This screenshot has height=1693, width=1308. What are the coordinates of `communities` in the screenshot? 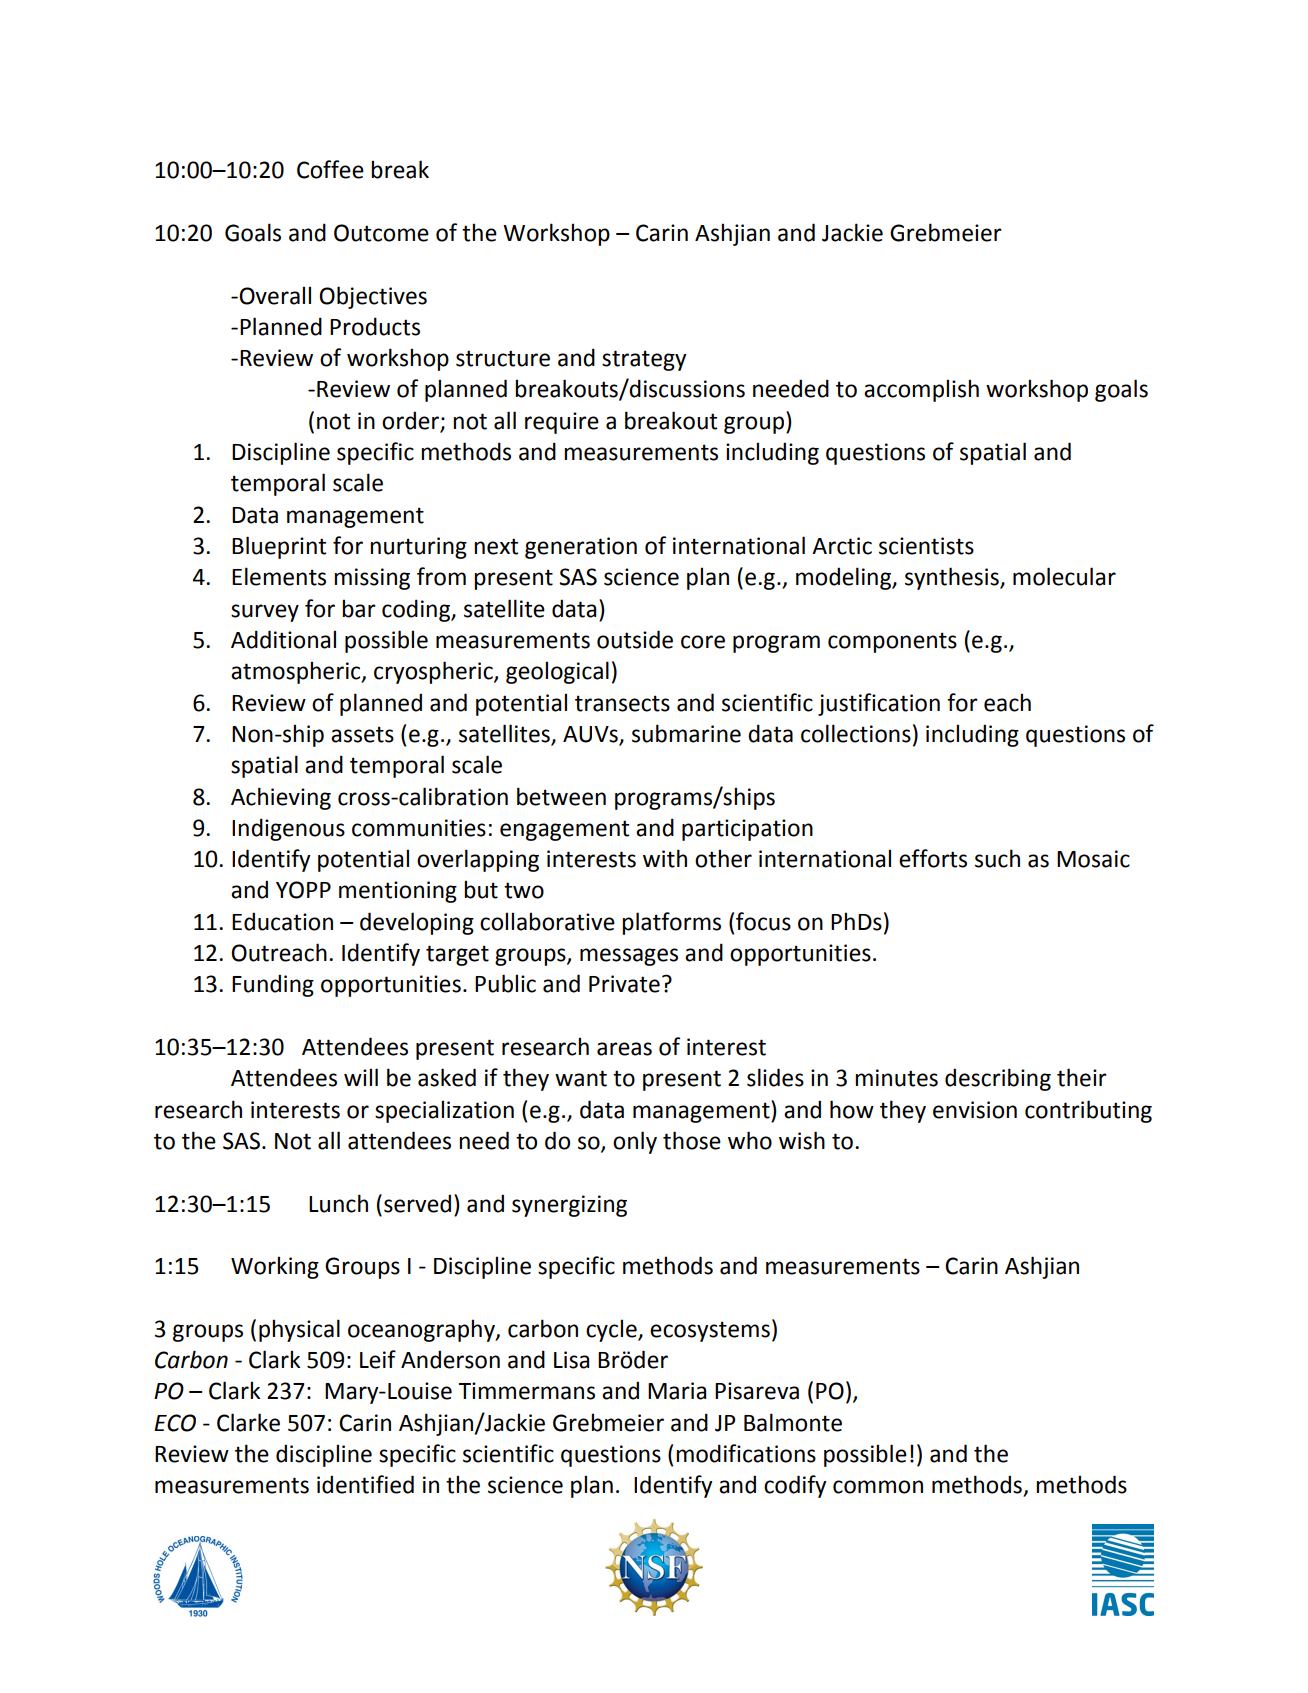 It's located at (419, 828).
